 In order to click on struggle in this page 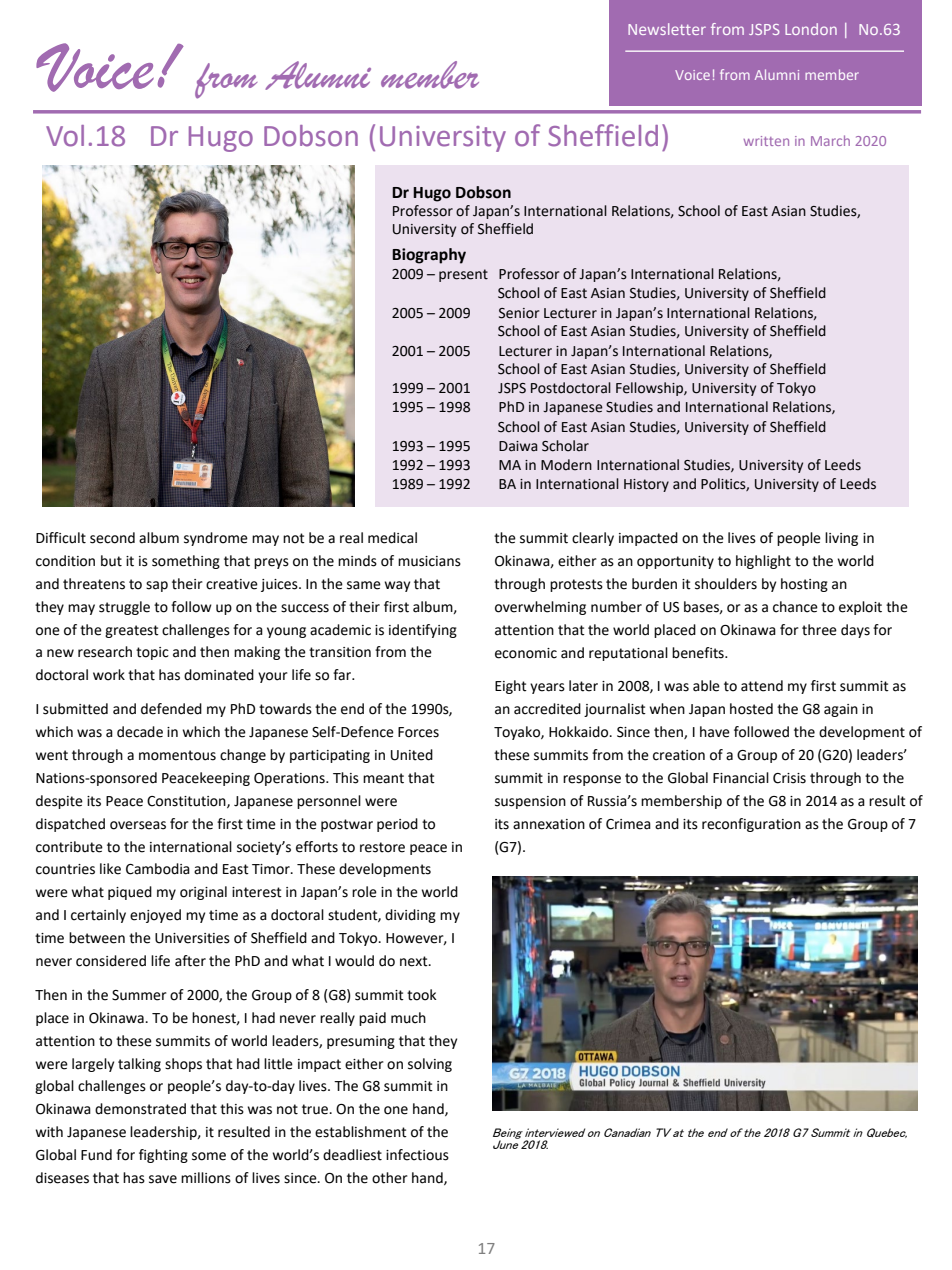, I will do `click(124, 608)`.
